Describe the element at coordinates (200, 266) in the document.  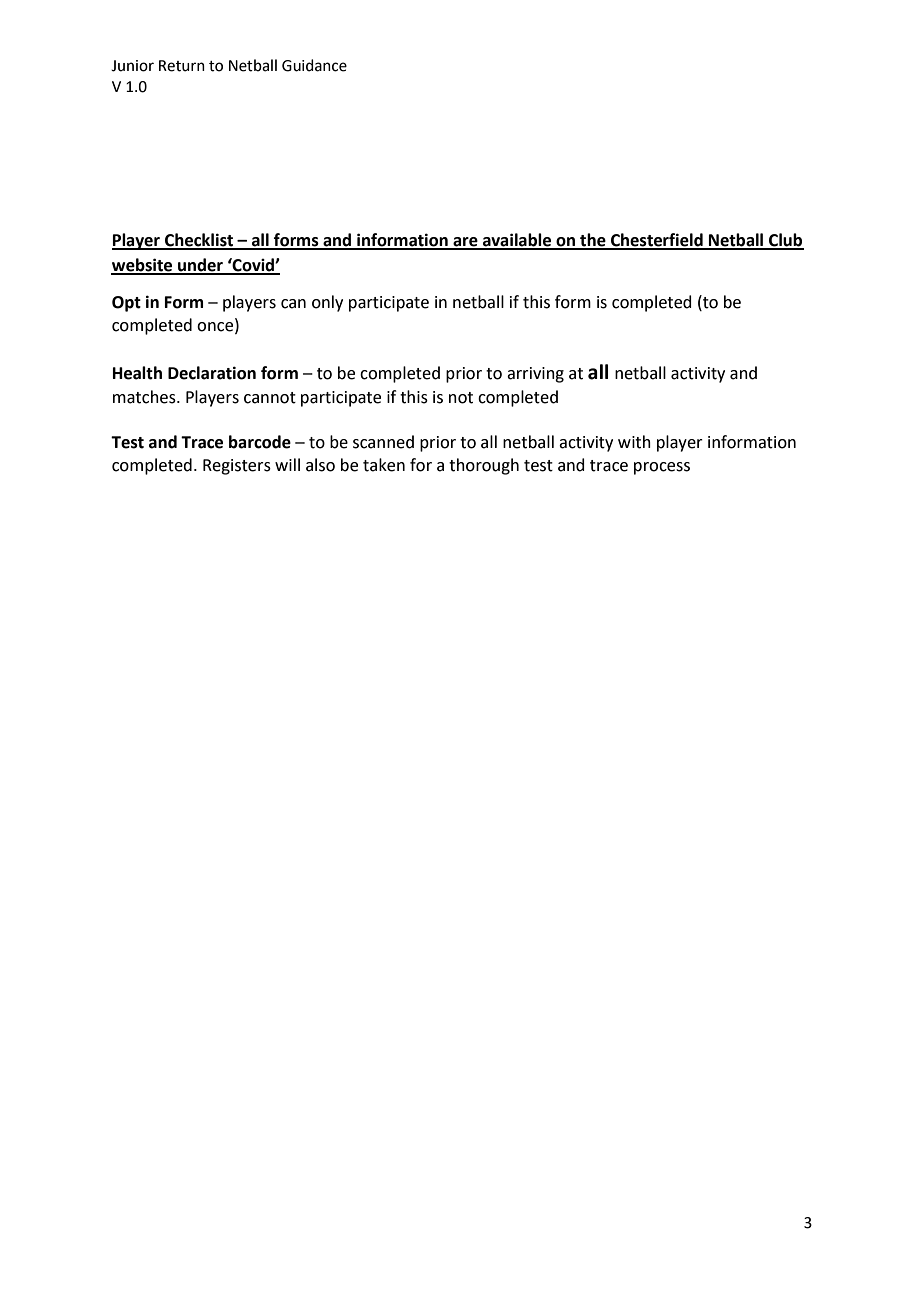
I see `under` at that location.
